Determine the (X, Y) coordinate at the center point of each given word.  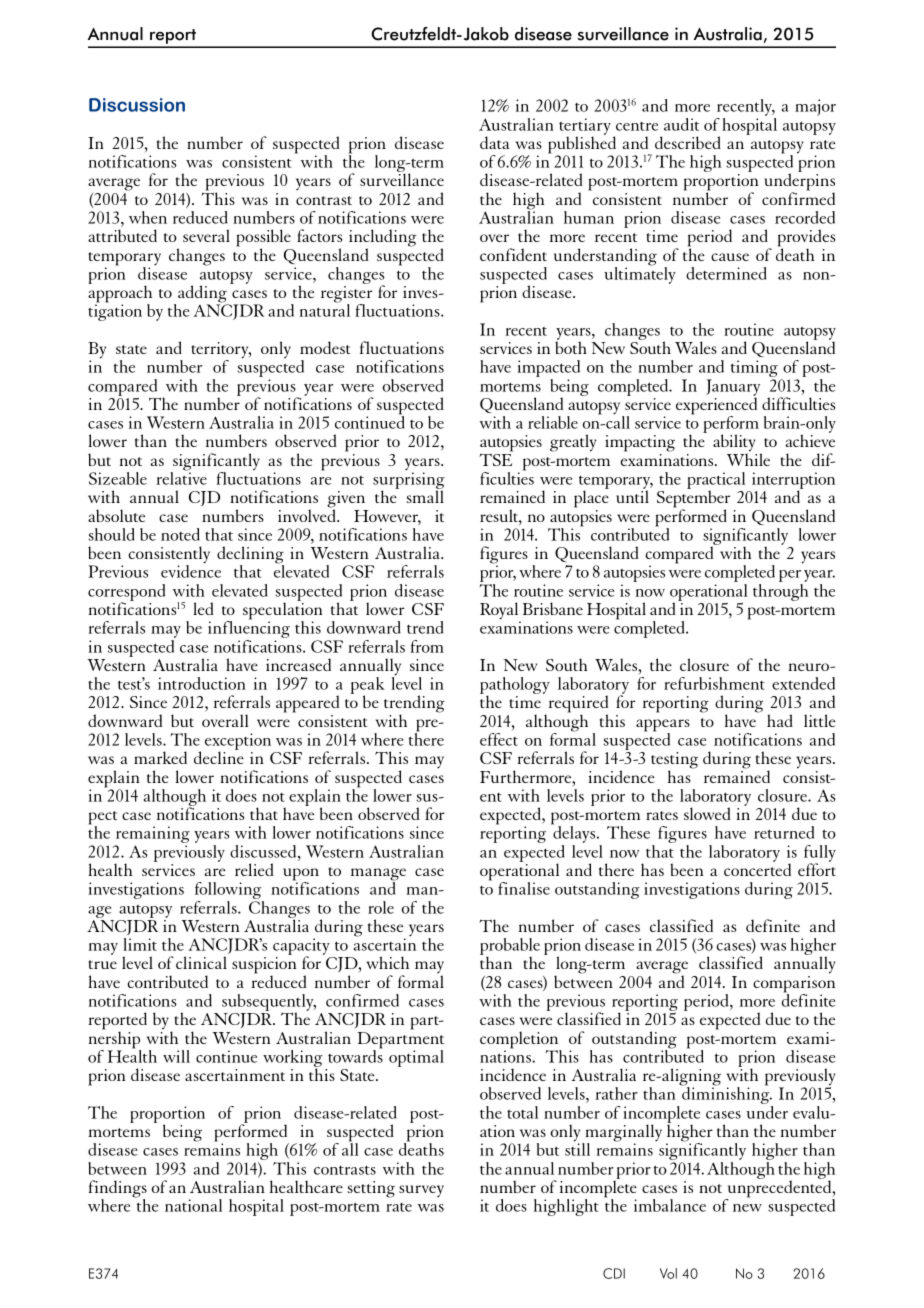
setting (371, 1189)
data (494, 142)
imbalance (670, 1205)
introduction (202, 683)
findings (117, 1190)
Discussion (137, 105)
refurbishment (714, 683)
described (688, 142)
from (427, 646)
